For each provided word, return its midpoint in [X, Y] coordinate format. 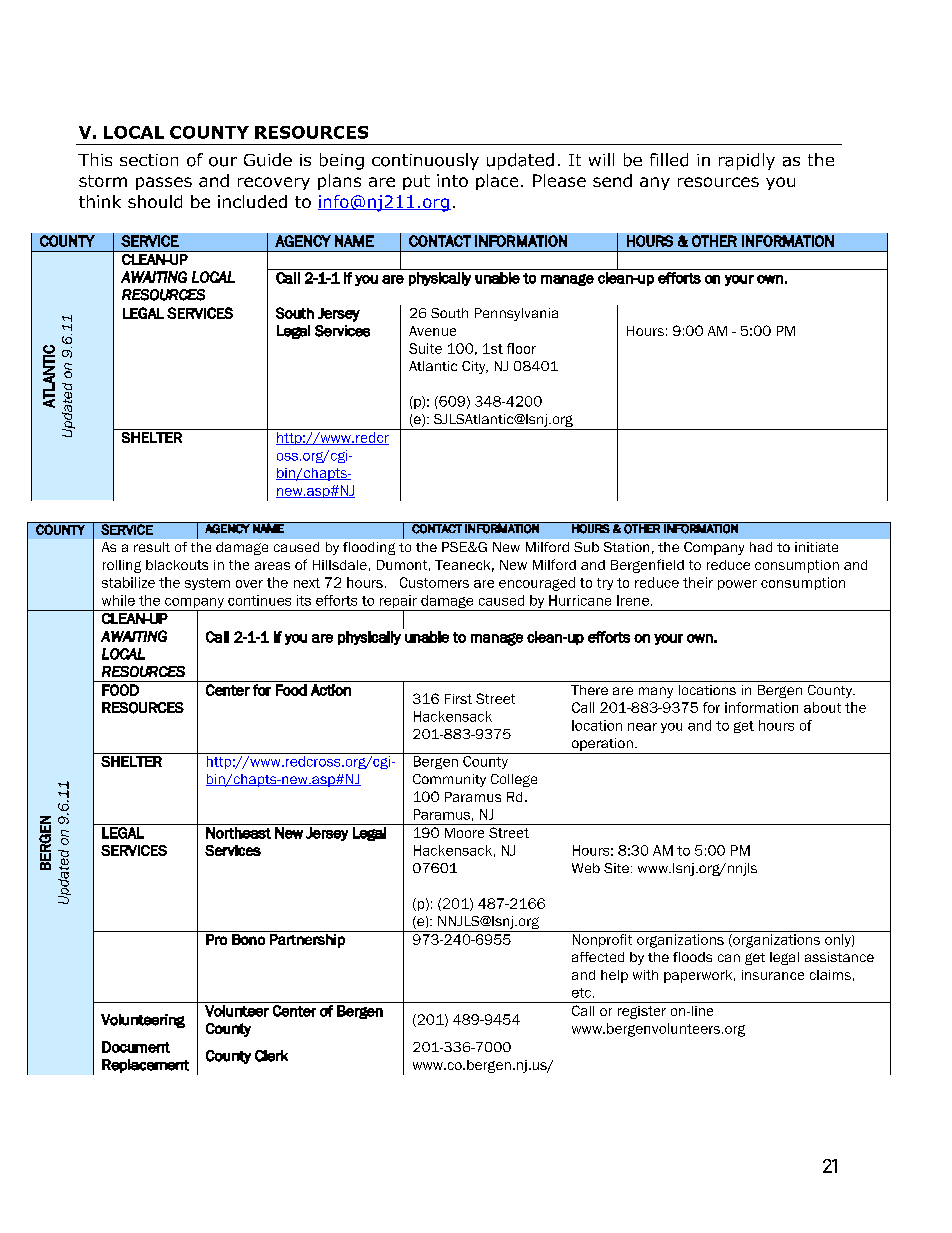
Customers [434, 582]
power [737, 585]
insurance [773, 975]
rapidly [747, 161]
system [207, 584]
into [452, 180]
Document [136, 1047]
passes [164, 183]
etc [581, 993]
